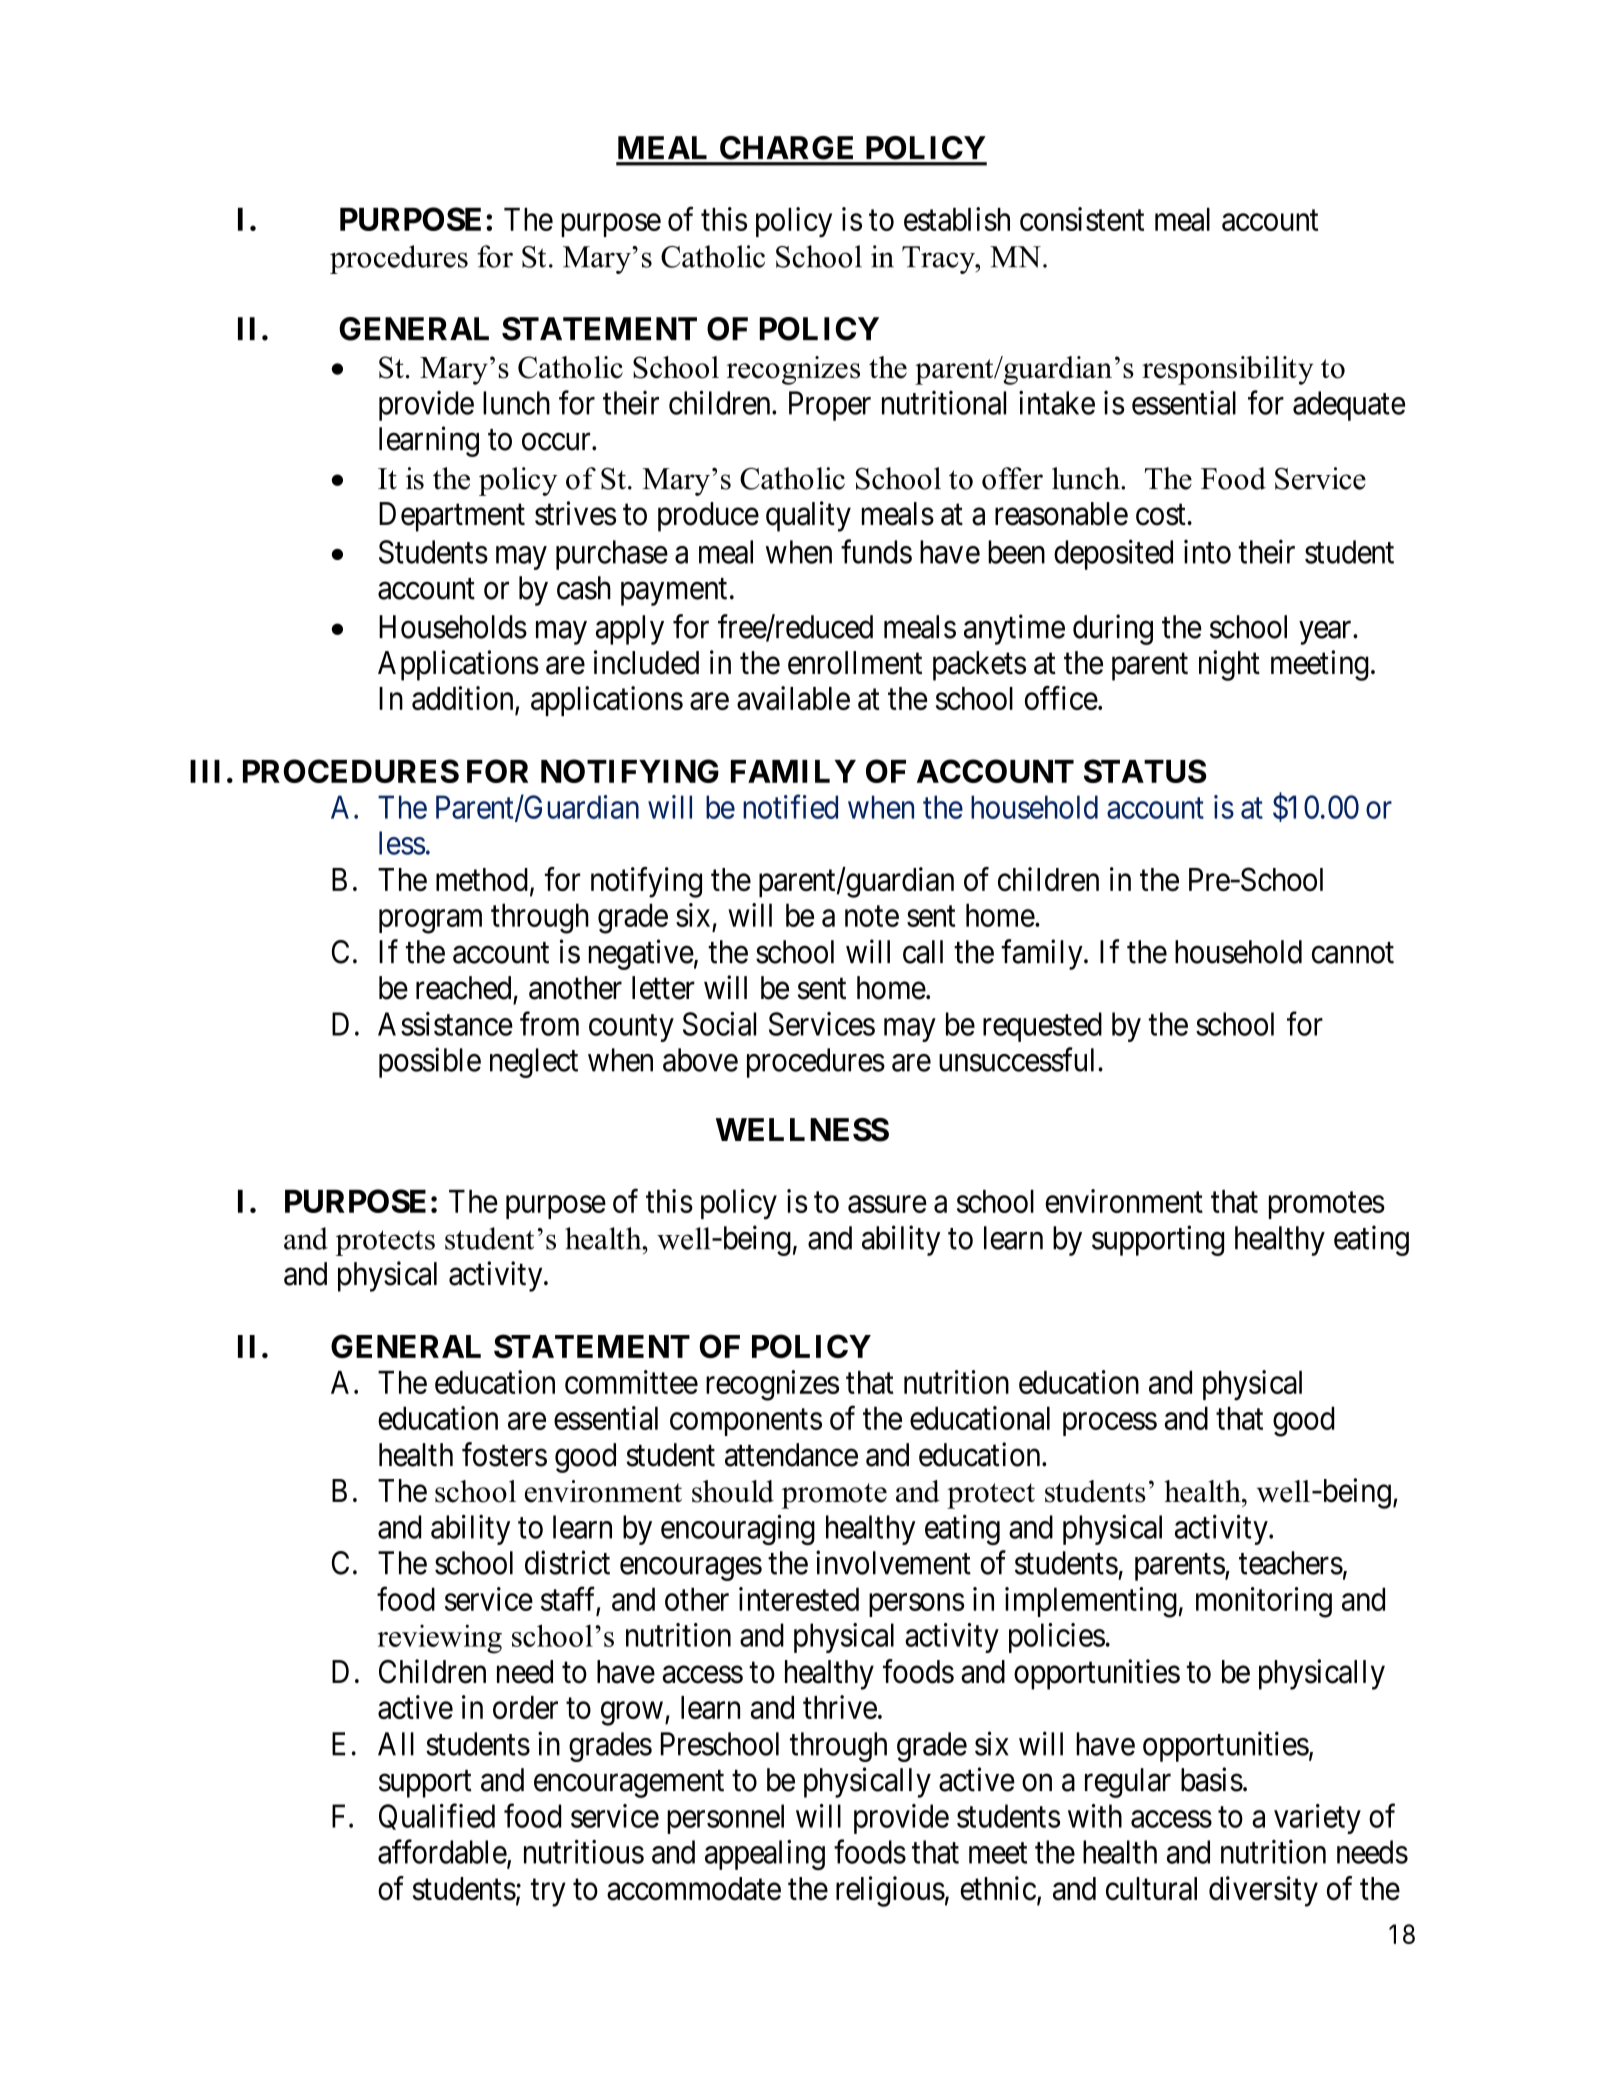 The image size is (1603, 2074). What do you see at coordinates (957, 219) in the screenshot?
I see `establish` at bounding box center [957, 219].
